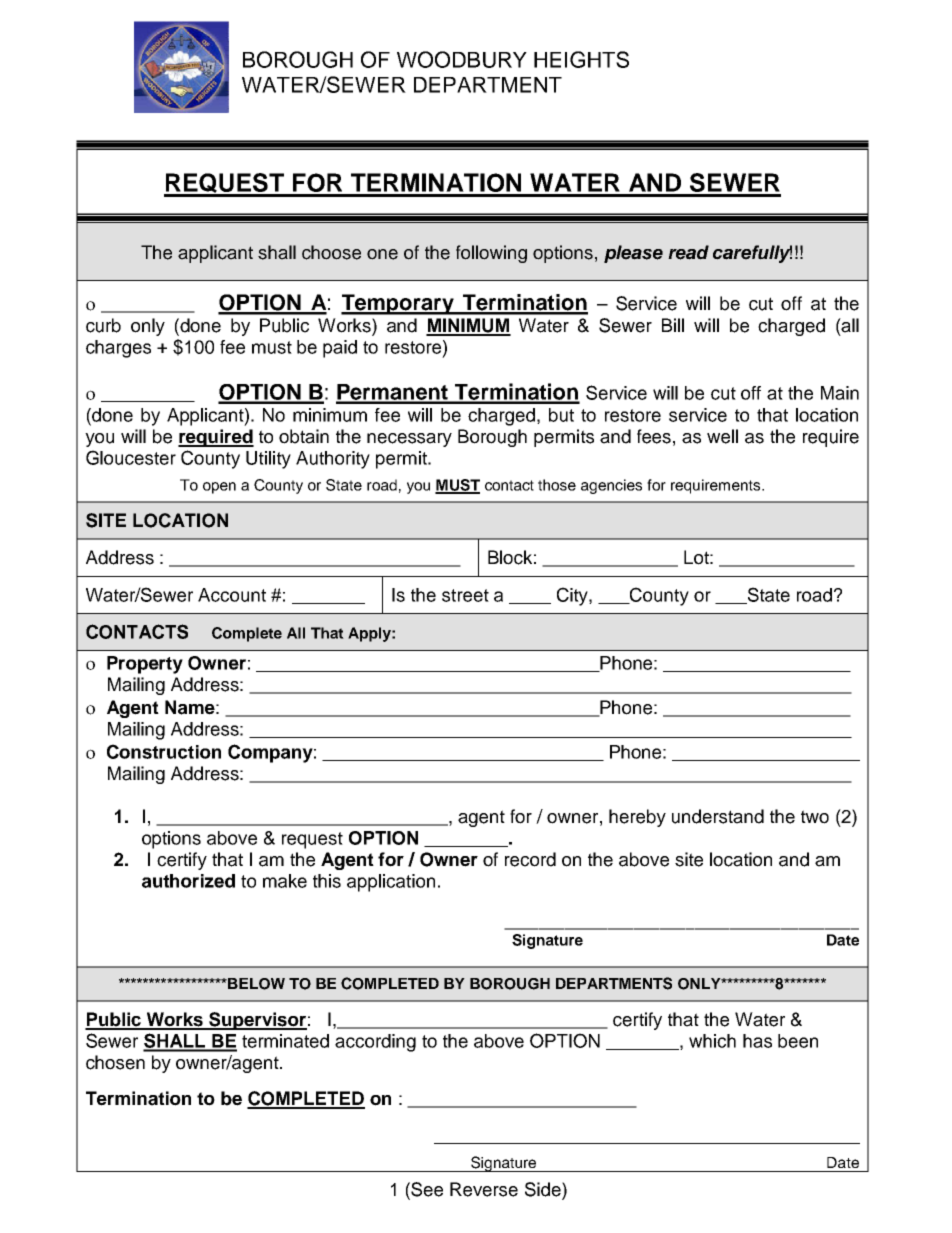 The height and width of the page is (1233, 952). What do you see at coordinates (118, 349) in the page?
I see `charges` at bounding box center [118, 349].
